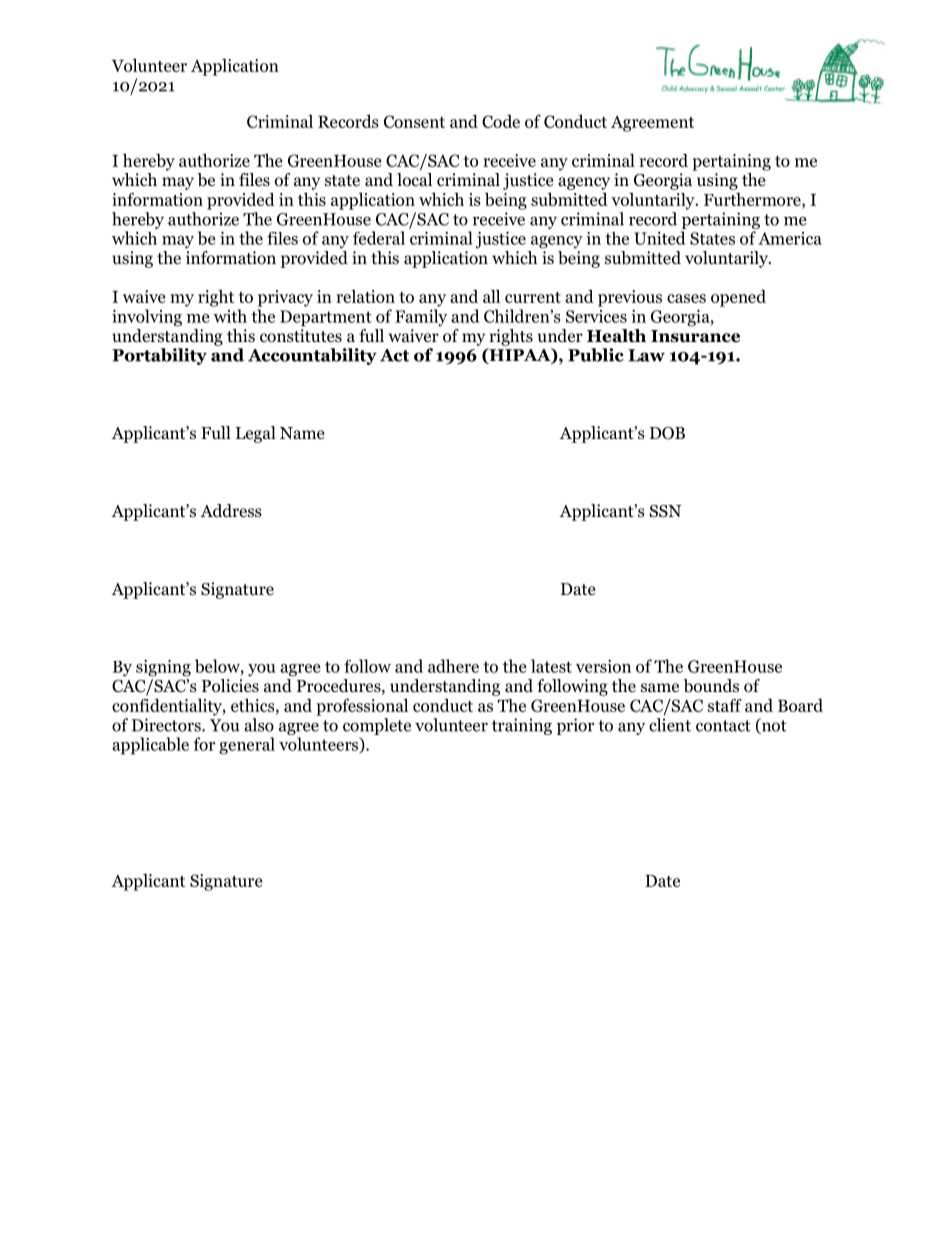 The image size is (952, 1233). I want to click on Code, so click(501, 121).
